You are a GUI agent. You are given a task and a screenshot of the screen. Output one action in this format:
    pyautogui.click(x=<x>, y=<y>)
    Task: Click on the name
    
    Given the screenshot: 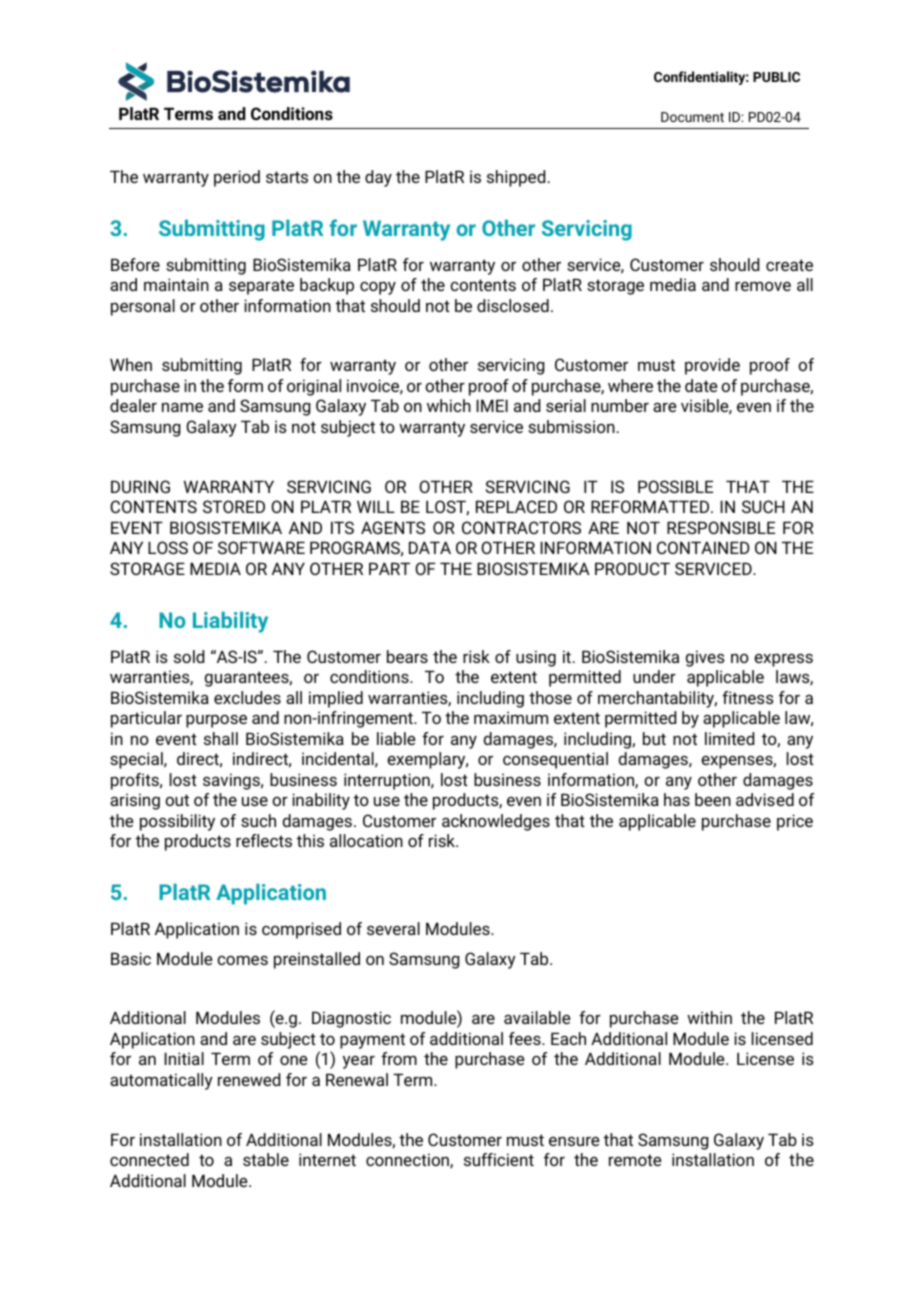 What is the action you would take?
    pyautogui.click(x=182, y=407)
